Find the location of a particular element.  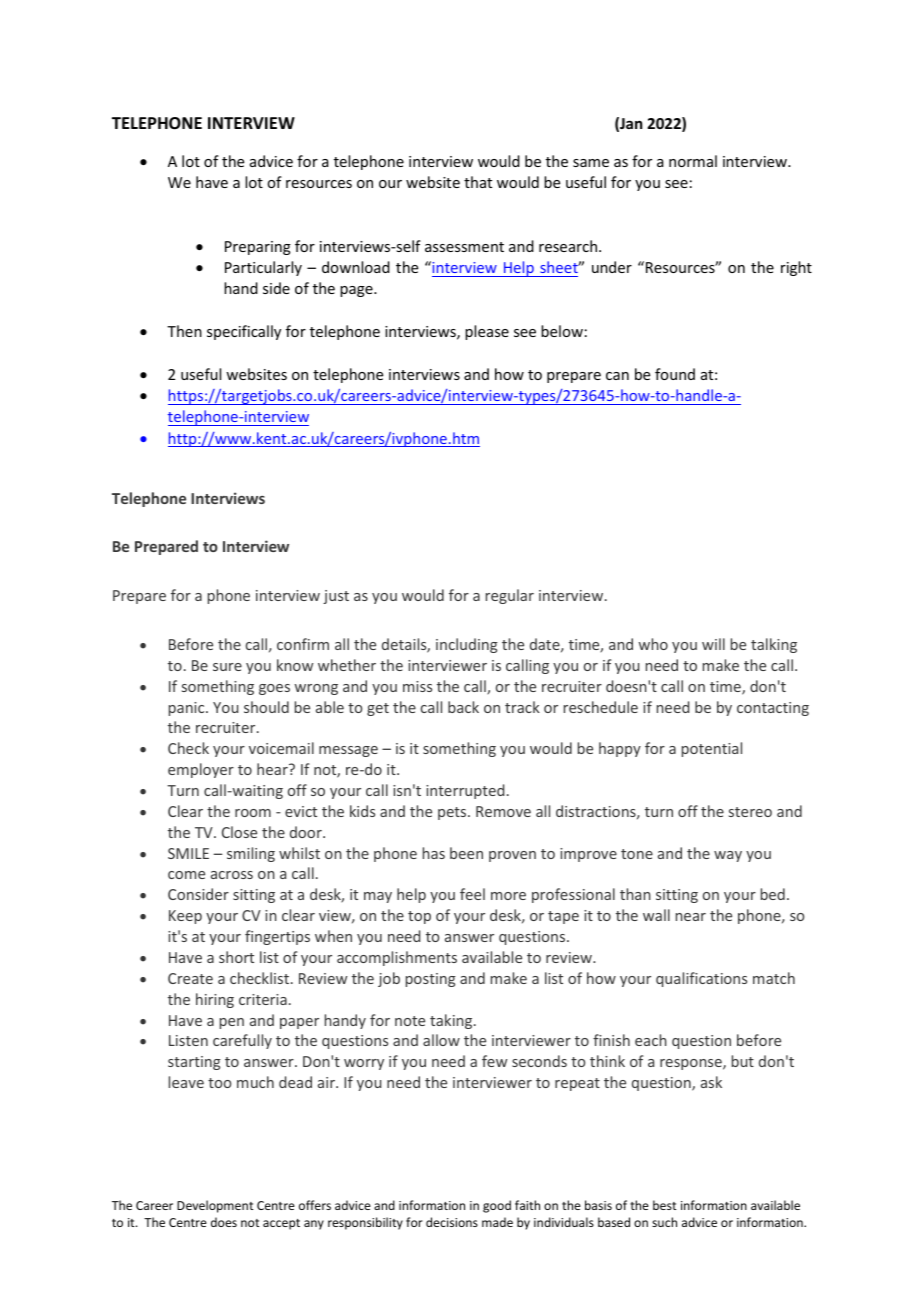

please is located at coordinates (487, 332).
